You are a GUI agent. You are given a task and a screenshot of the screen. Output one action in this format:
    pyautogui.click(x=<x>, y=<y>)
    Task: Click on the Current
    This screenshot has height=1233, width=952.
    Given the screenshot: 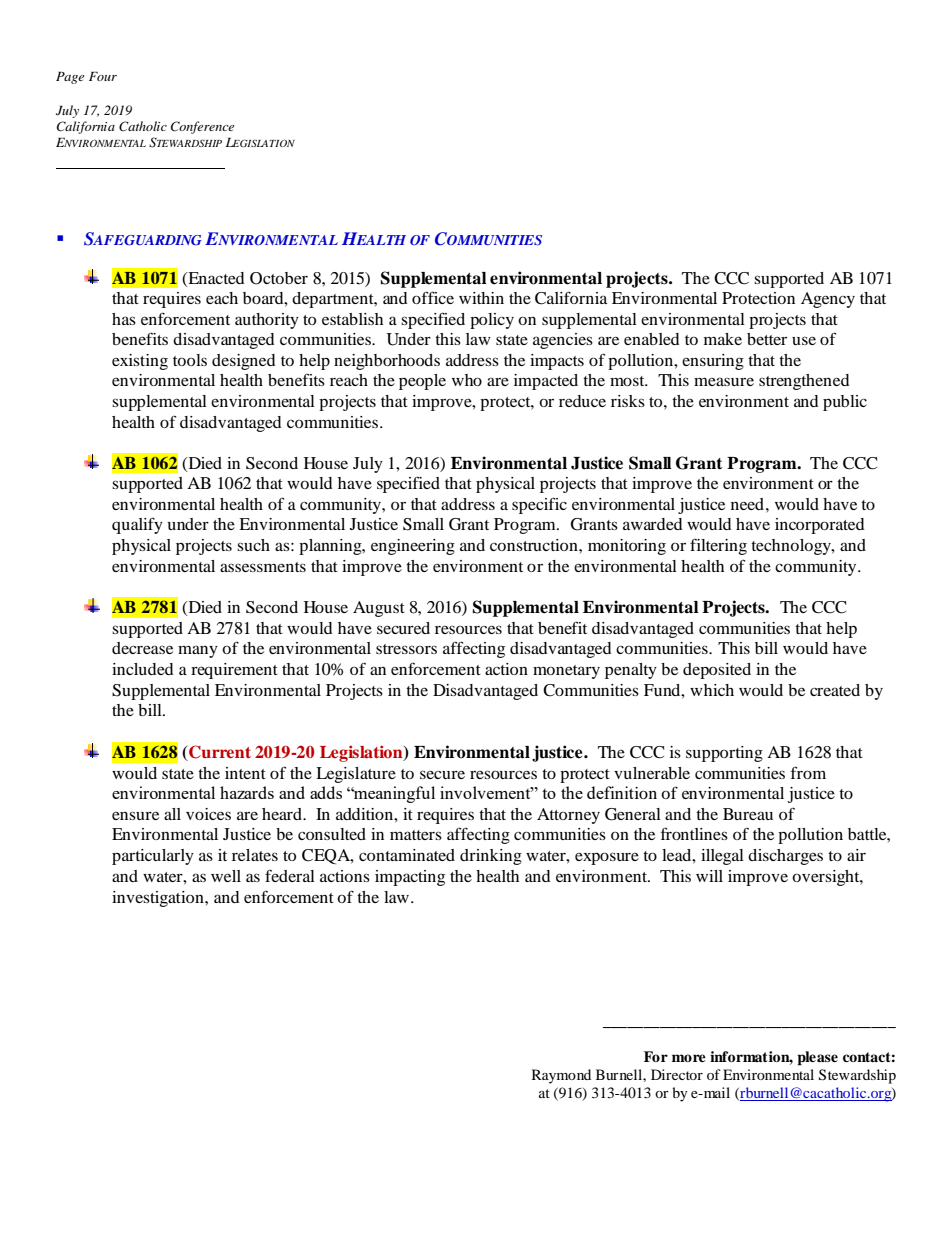 What is the action you would take?
    pyautogui.click(x=219, y=753)
